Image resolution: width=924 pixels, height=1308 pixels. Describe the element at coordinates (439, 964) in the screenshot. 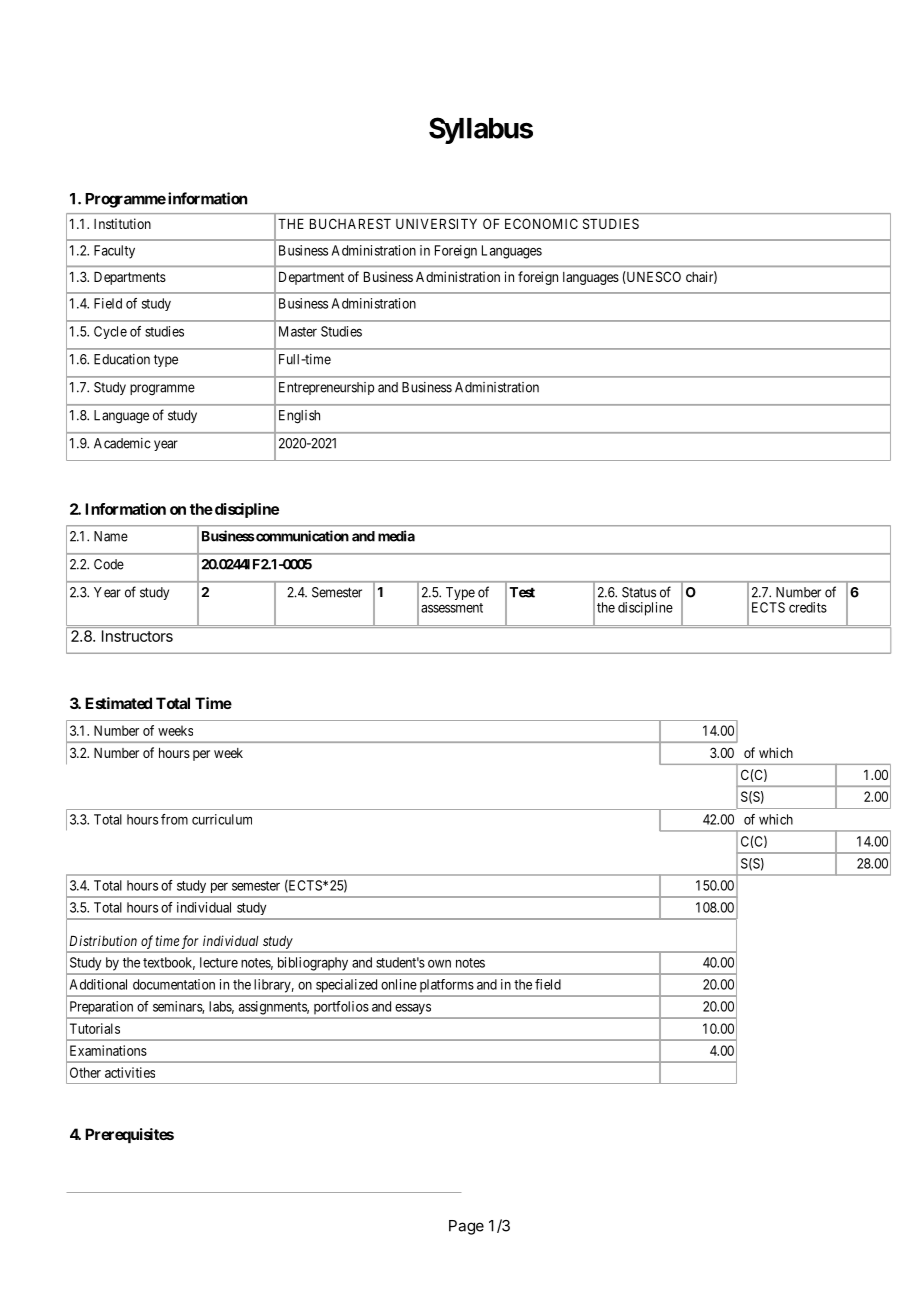

I see `own` at that location.
